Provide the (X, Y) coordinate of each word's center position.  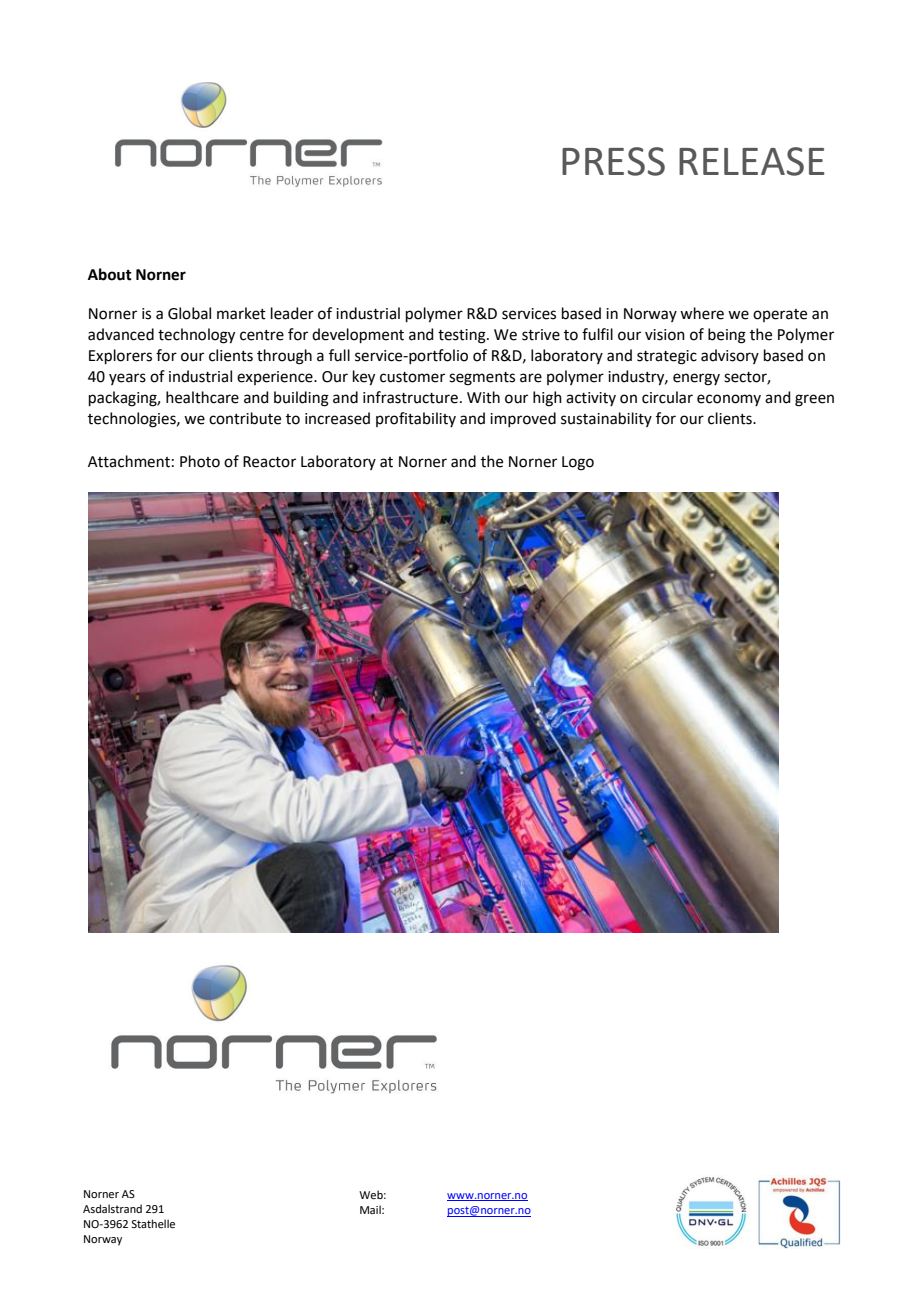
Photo (200, 461)
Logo (578, 463)
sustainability (606, 419)
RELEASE (752, 161)
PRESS (613, 161)
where (702, 313)
